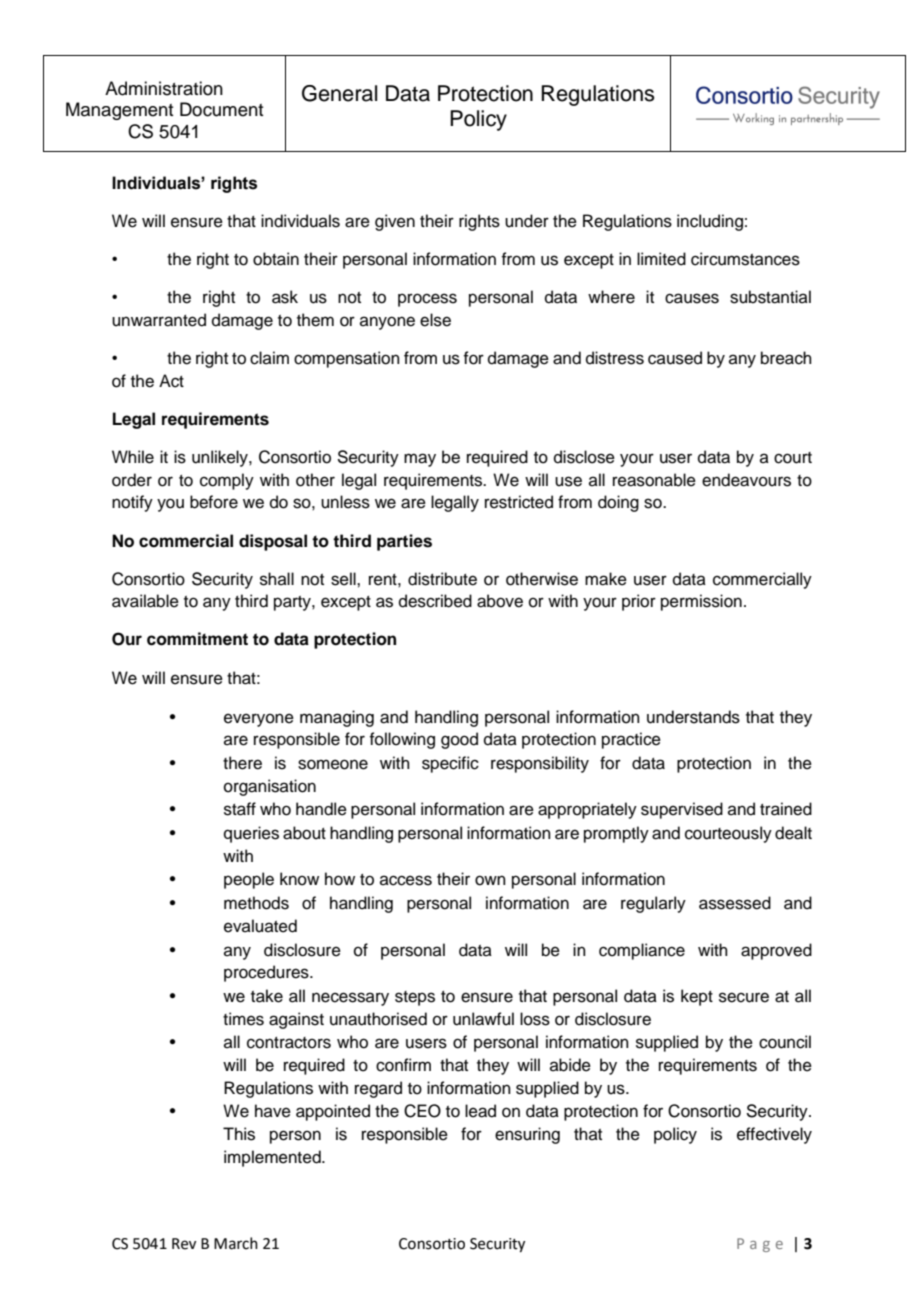  What do you see at coordinates (483, 1019) in the screenshot?
I see `unlawful` at bounding box center [483, 1019].
